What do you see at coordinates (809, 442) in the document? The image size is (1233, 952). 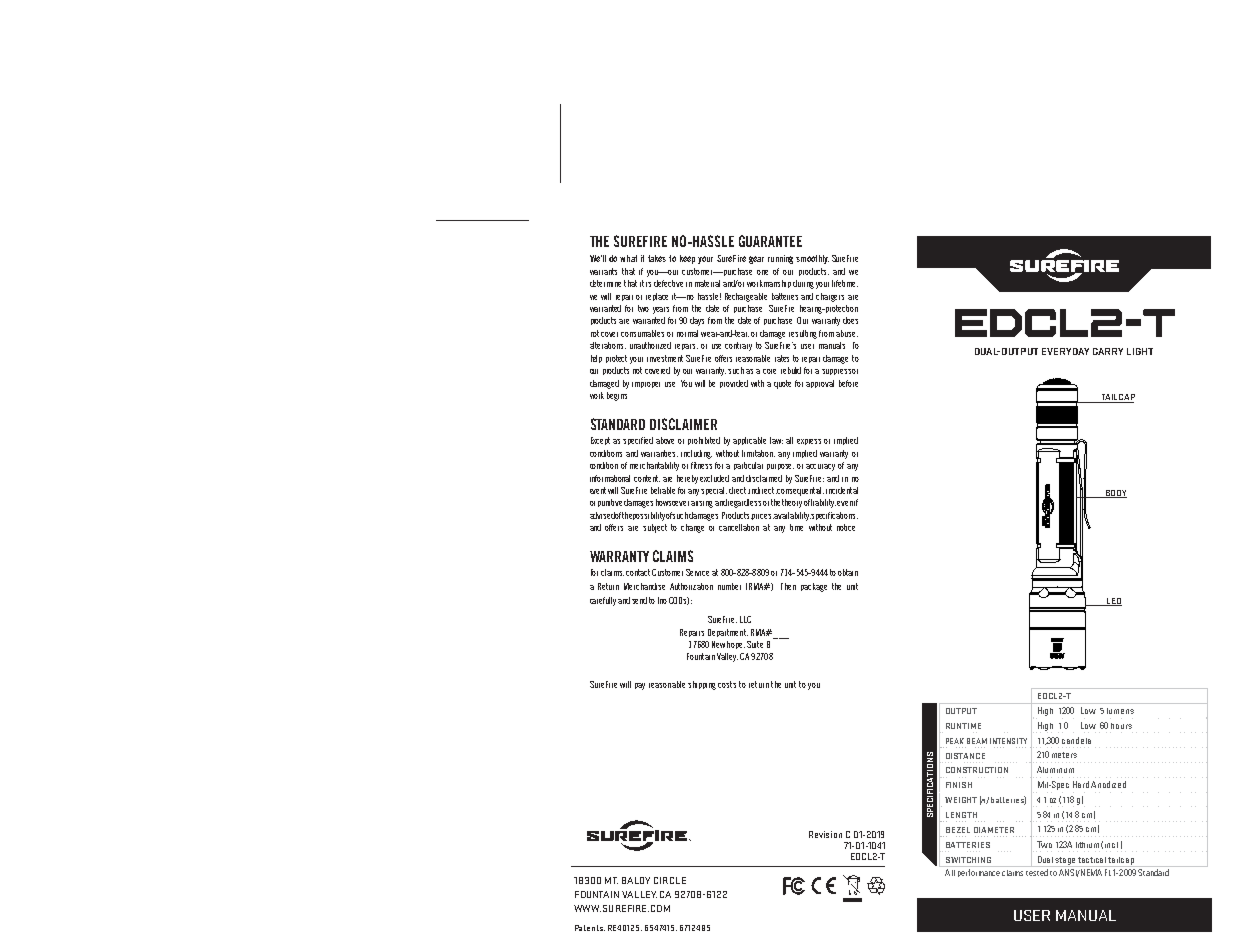 I see `express` at bounding box center [809, 442].
